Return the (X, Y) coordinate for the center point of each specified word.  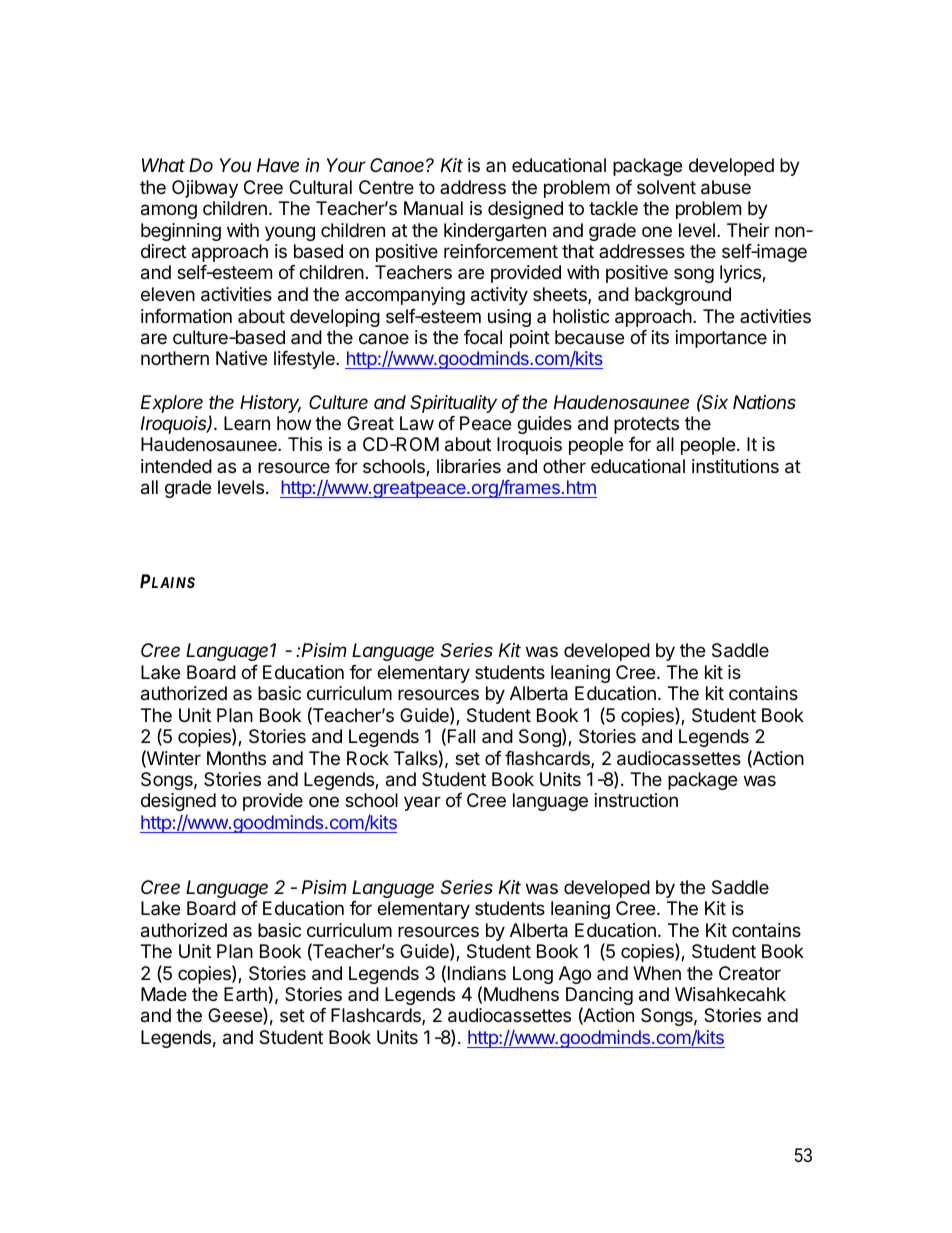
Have (278, 165)
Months (236, 758)
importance (721, 339)
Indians (477, 973)
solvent (666, 187)
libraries (469, 466)
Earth (245, 994)
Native (241, 358)
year (422, 803)
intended (176, 466)
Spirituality (453, 404)
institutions (735, 466)
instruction (636, 800)
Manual (433, 208)
